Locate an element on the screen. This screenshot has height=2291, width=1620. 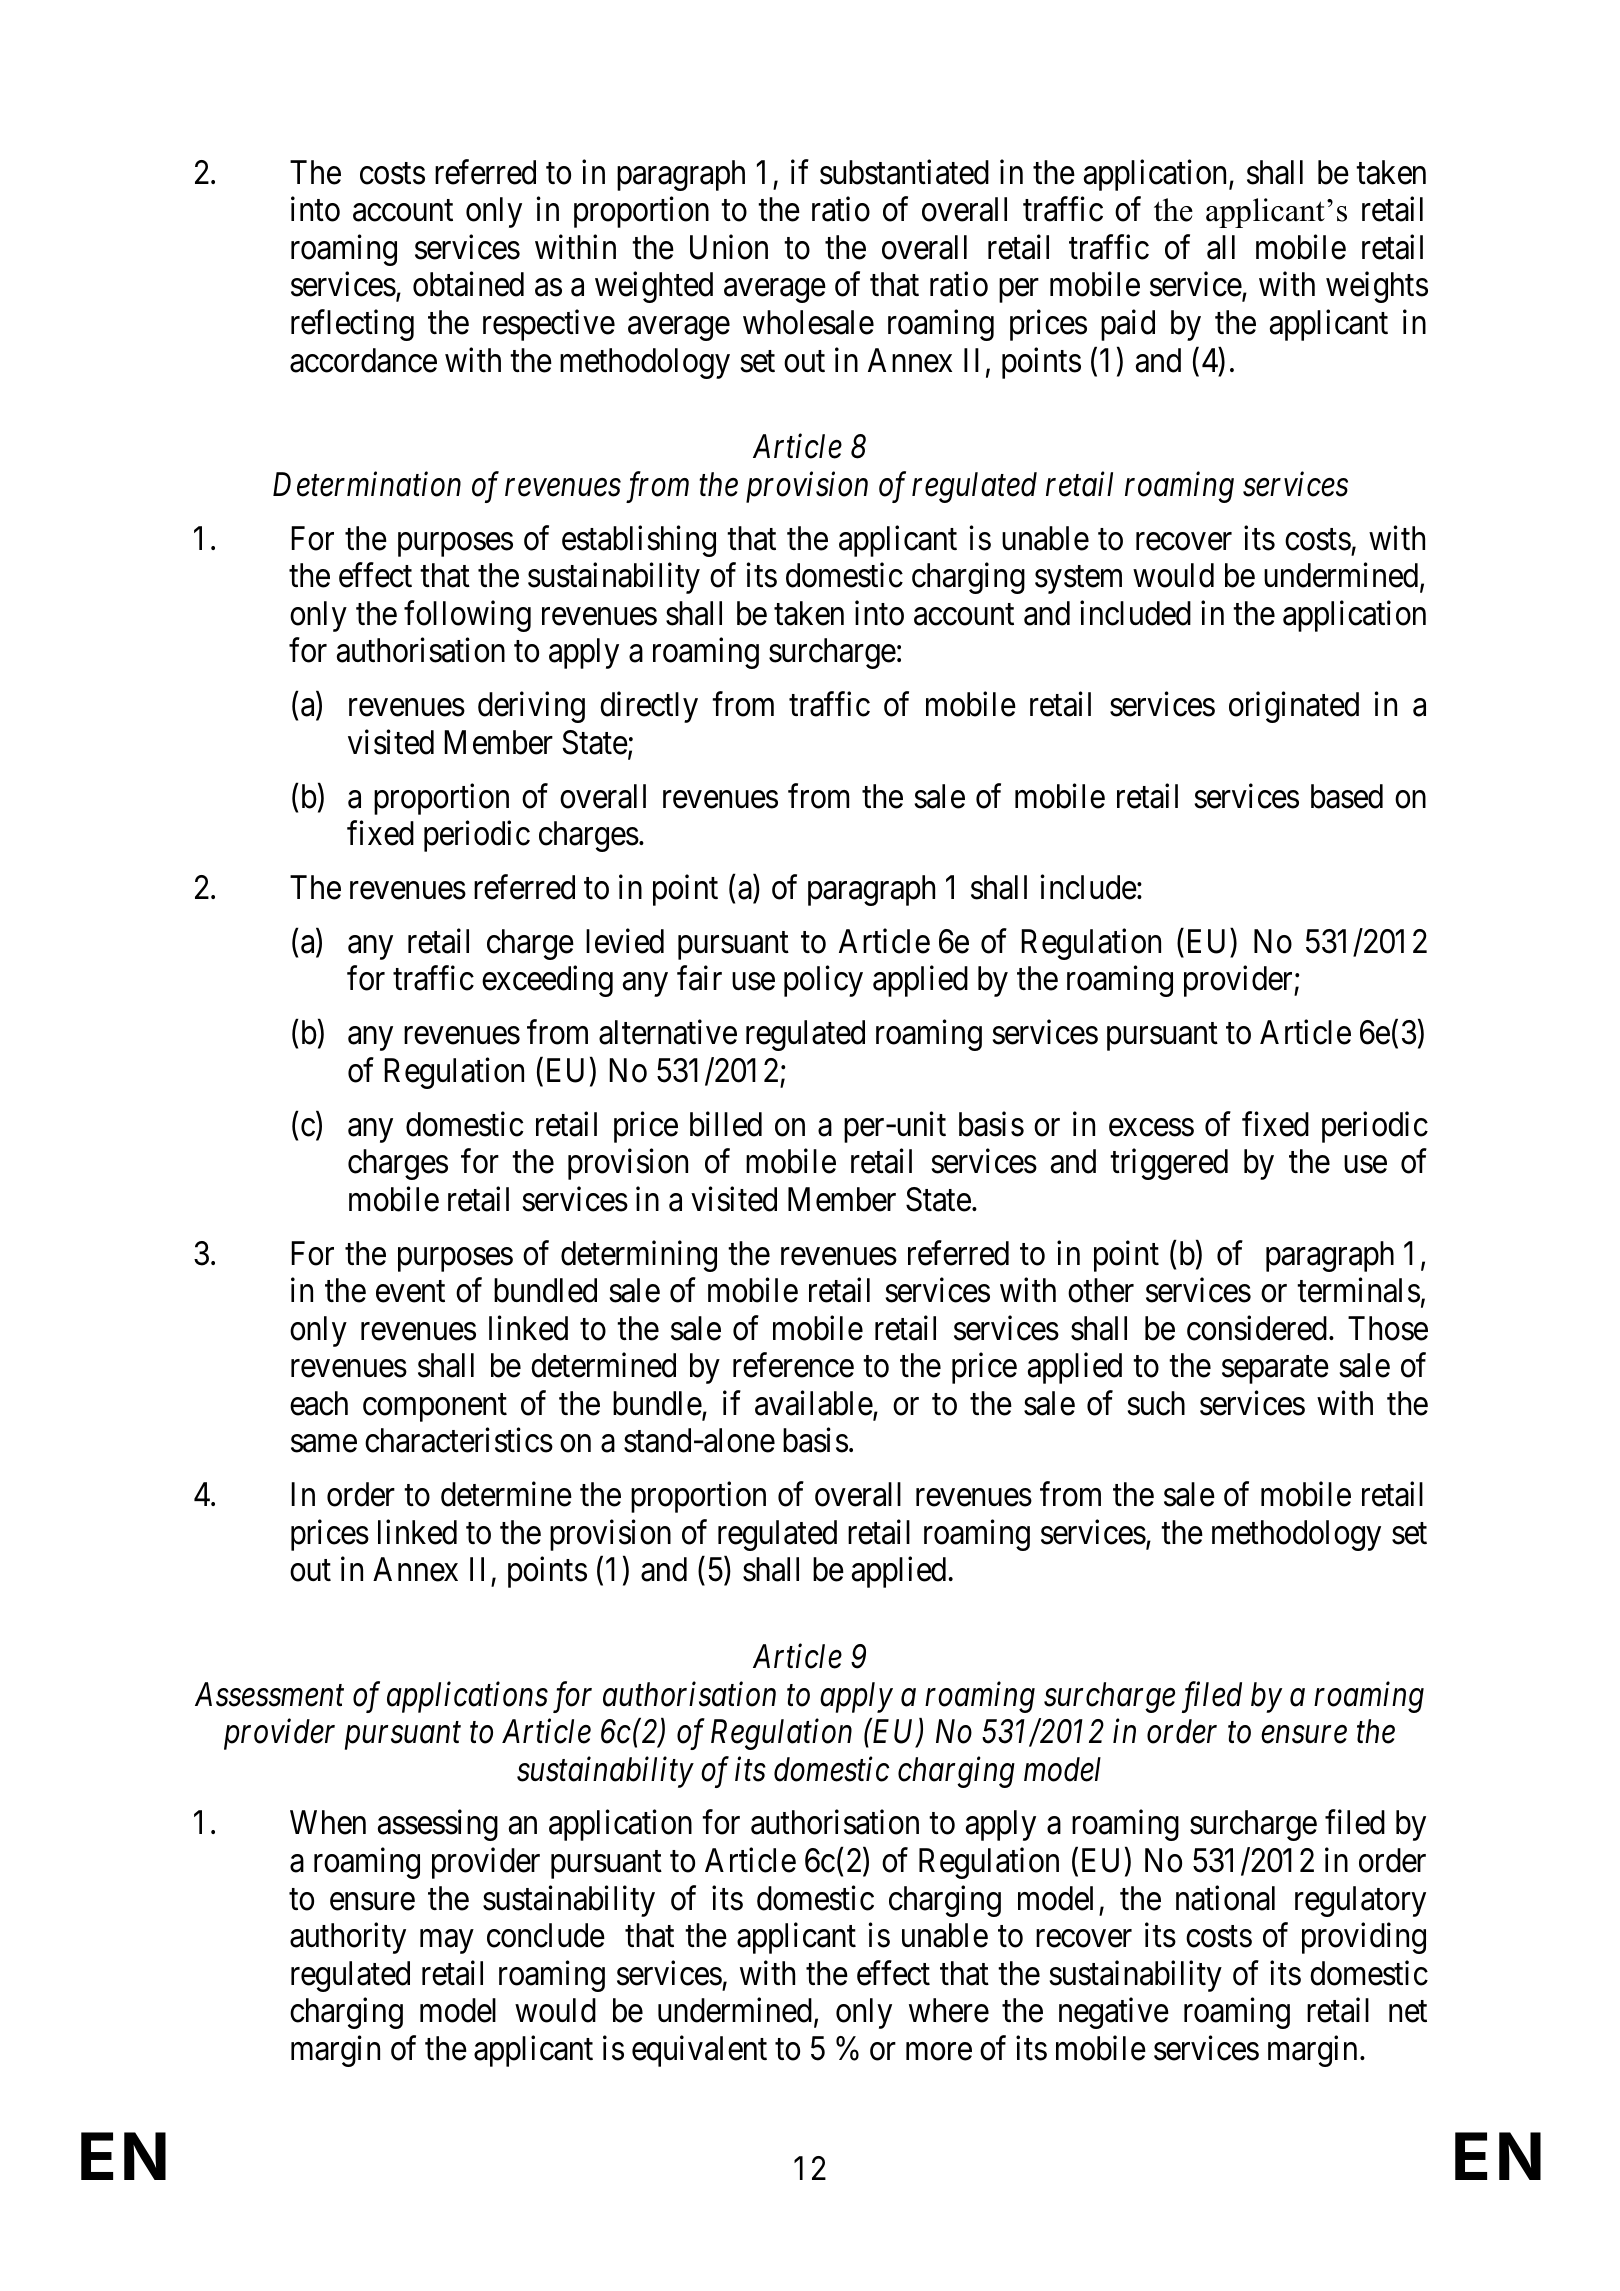
may is located at coordinates (446, 1942).
